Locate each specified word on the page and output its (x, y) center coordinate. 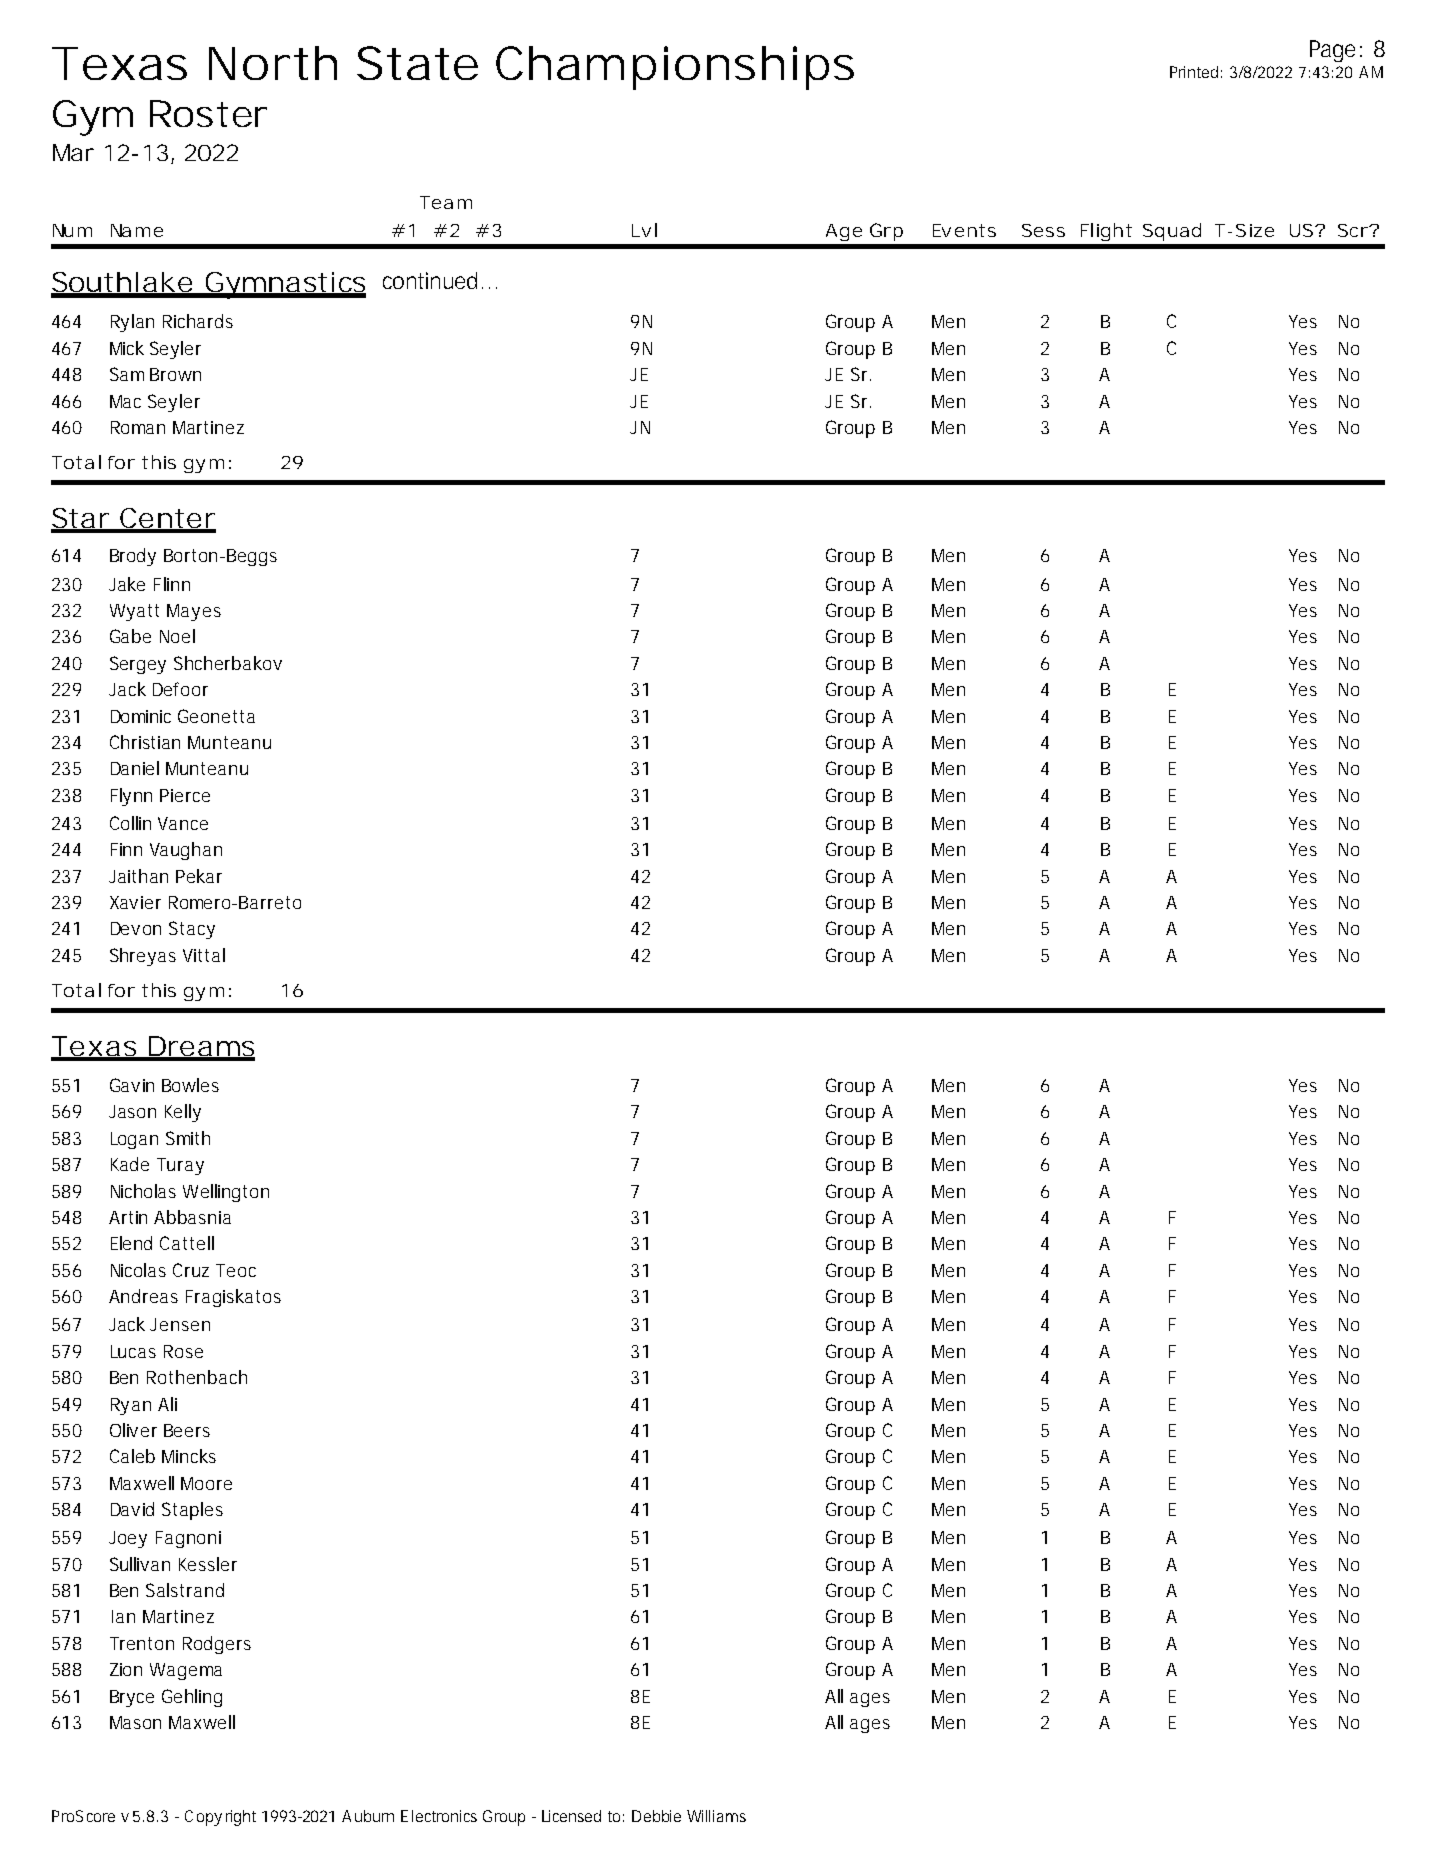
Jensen (180, 1324)
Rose (183, 1351)
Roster (208, 113)
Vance (183, 823)
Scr (1354, 230)
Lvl (644, 230)
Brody (133, 557)
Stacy (192, 930)
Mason (135, 1722)
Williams (716, 1816)
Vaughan (186, 851)
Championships (675, 68)
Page (1332, 51)
